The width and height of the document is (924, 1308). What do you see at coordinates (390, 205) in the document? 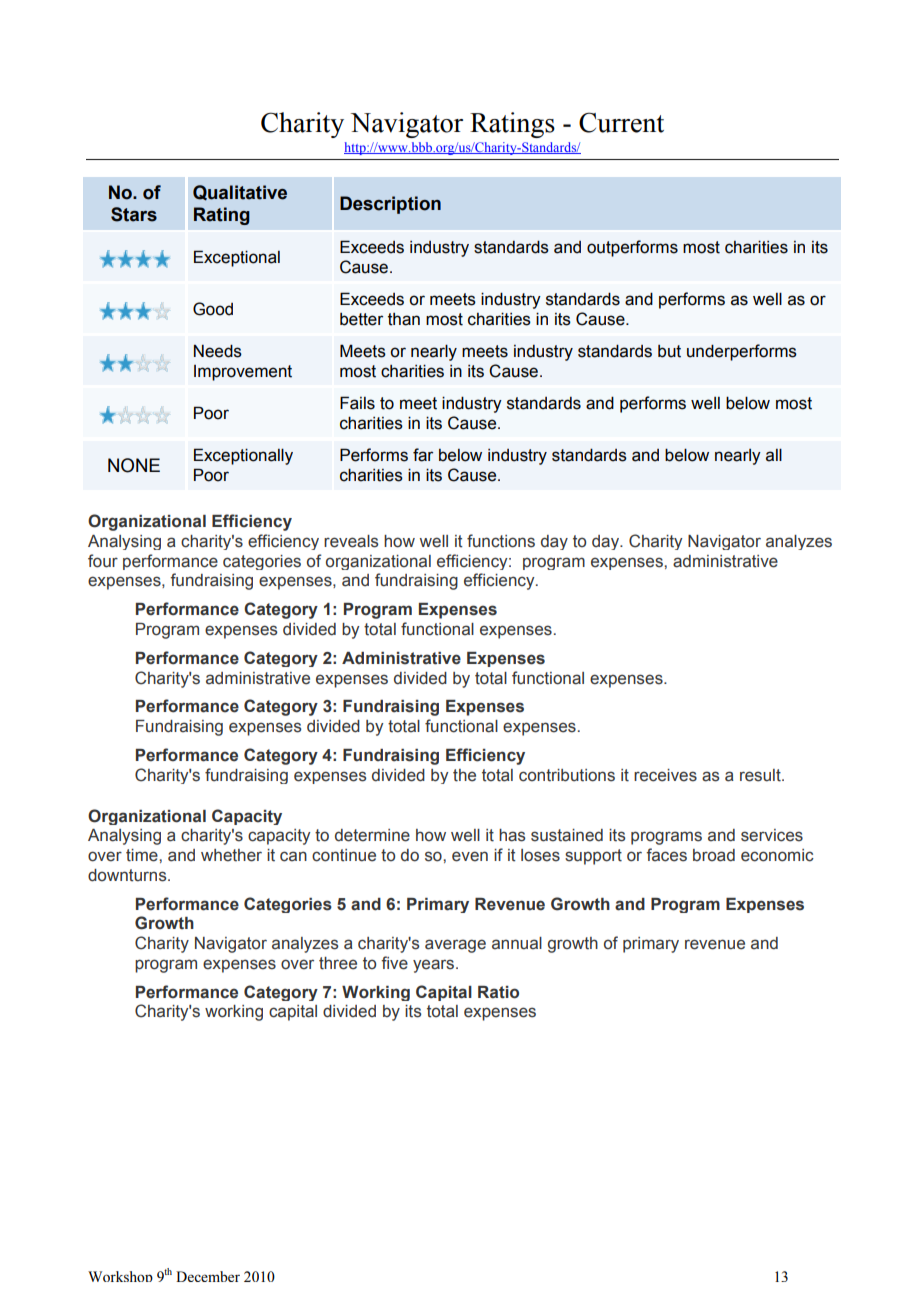
I see `Description` at bounding box center [390, 205].
